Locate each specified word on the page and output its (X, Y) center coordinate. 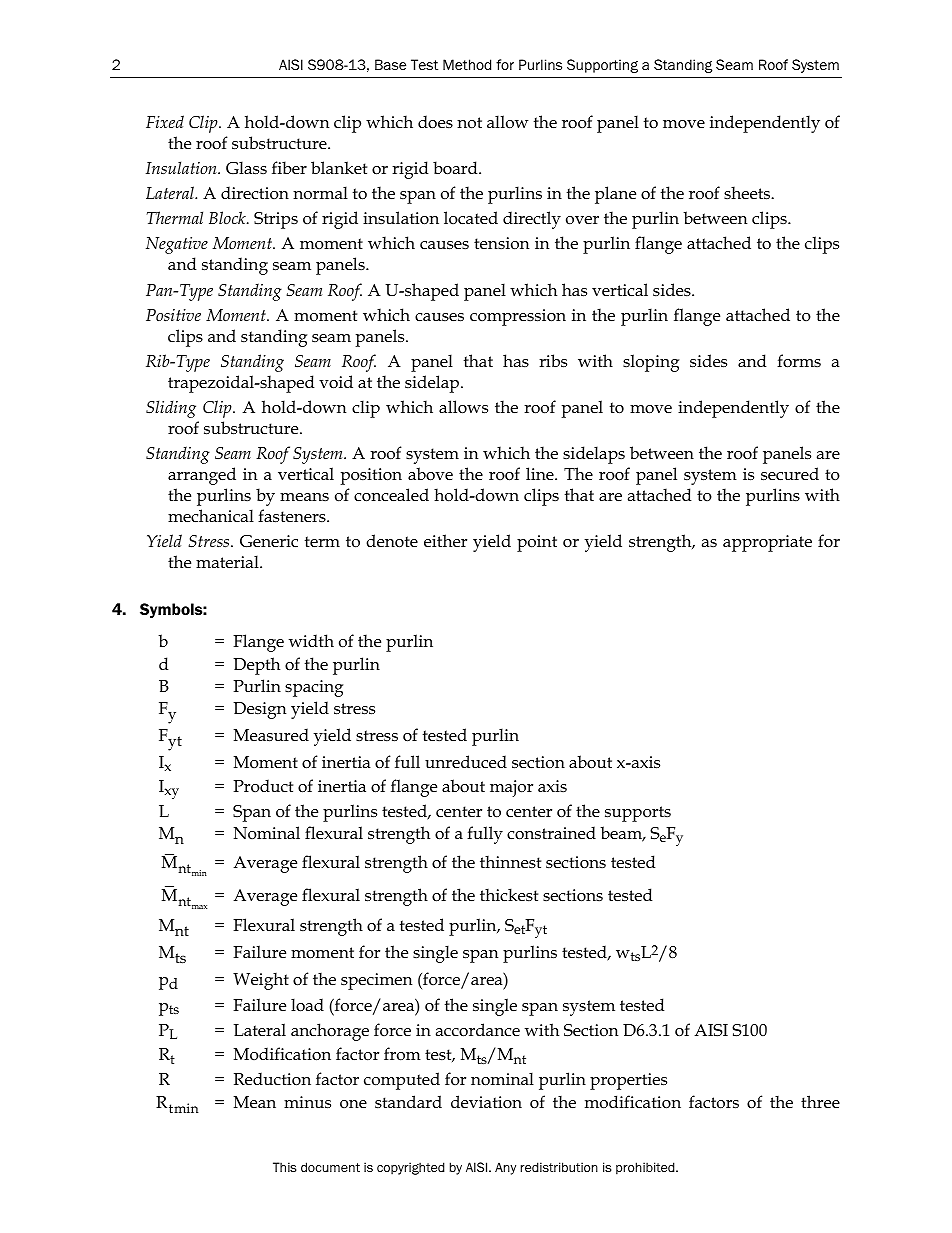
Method (467, 65)
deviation (486, 1102)
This (285, 1167)
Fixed (165, 121)
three (820, 1102)
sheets (748, 193)
